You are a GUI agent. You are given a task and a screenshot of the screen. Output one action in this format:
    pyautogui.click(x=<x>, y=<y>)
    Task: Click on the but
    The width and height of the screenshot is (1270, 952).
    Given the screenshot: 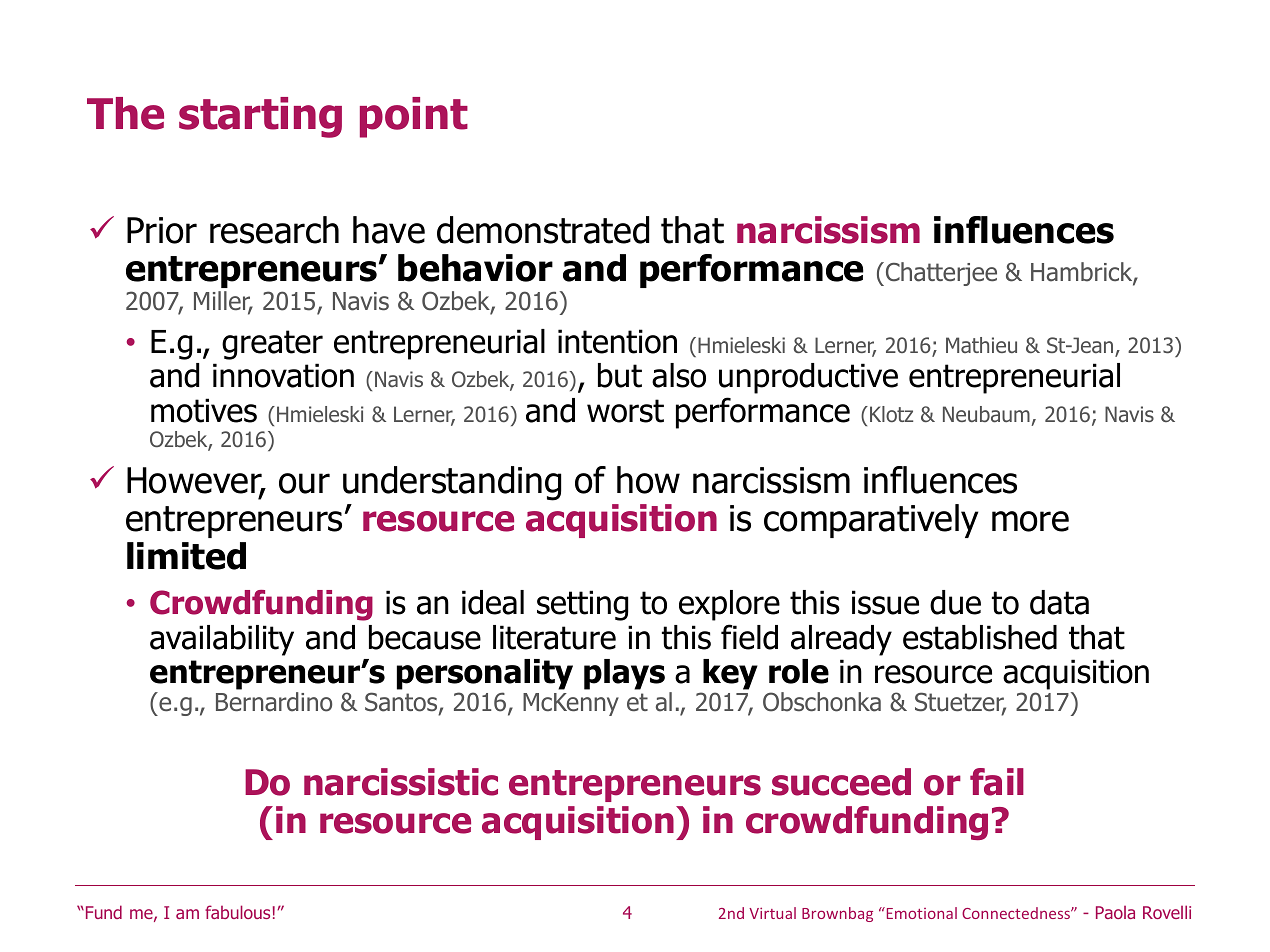 What is the action you would take?
    pyautogui.click(x=620, y=375)
